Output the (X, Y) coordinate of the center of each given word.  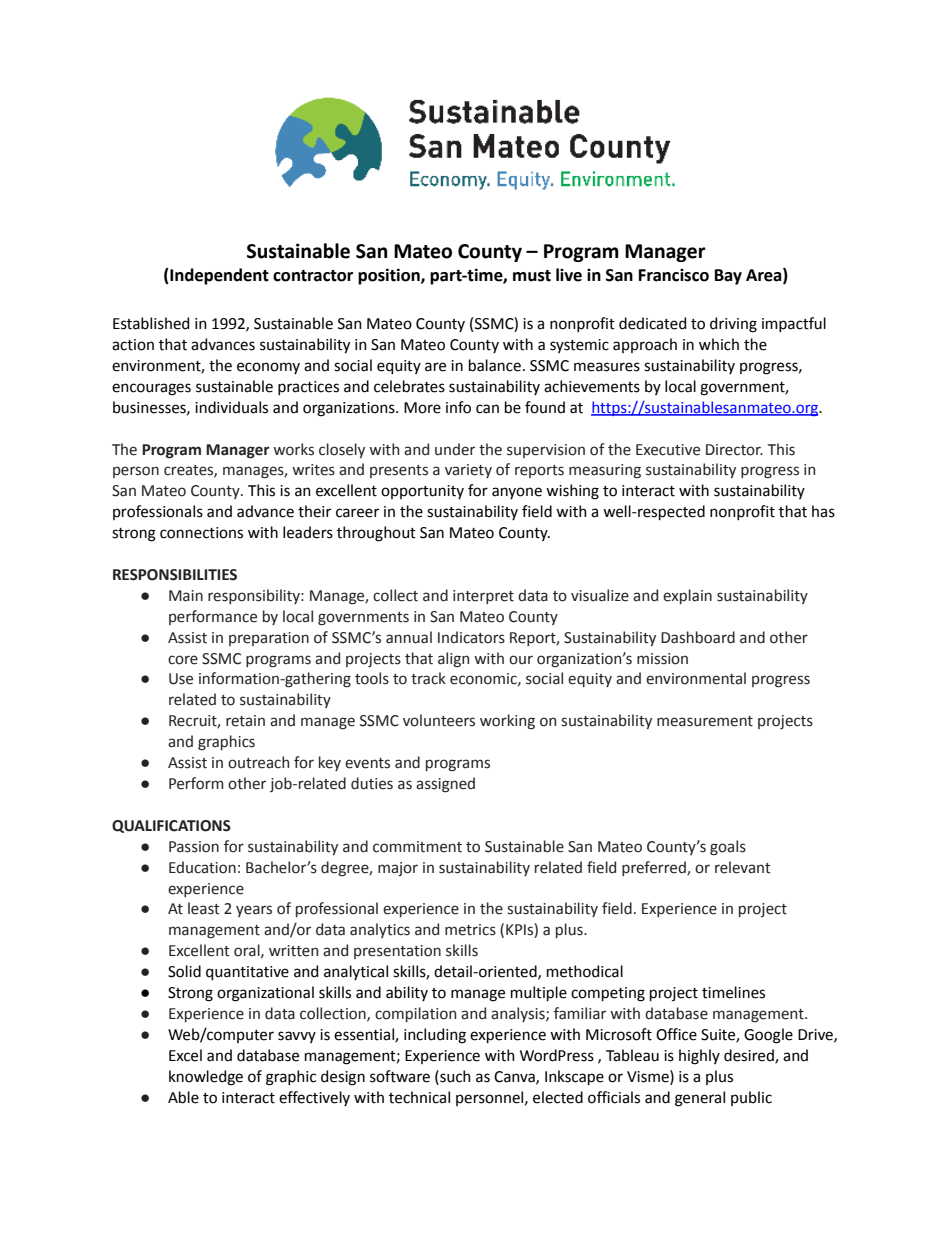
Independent (218, 276)
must (532, 276)
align (453, 660)
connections (201, 533)
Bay (728, 277)
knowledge (206, 1078)
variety (468, 471)
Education (202, 867)
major (398, 869)
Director (734, 450)
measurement (705, 721)
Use (181, 679)
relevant (743, 867)
